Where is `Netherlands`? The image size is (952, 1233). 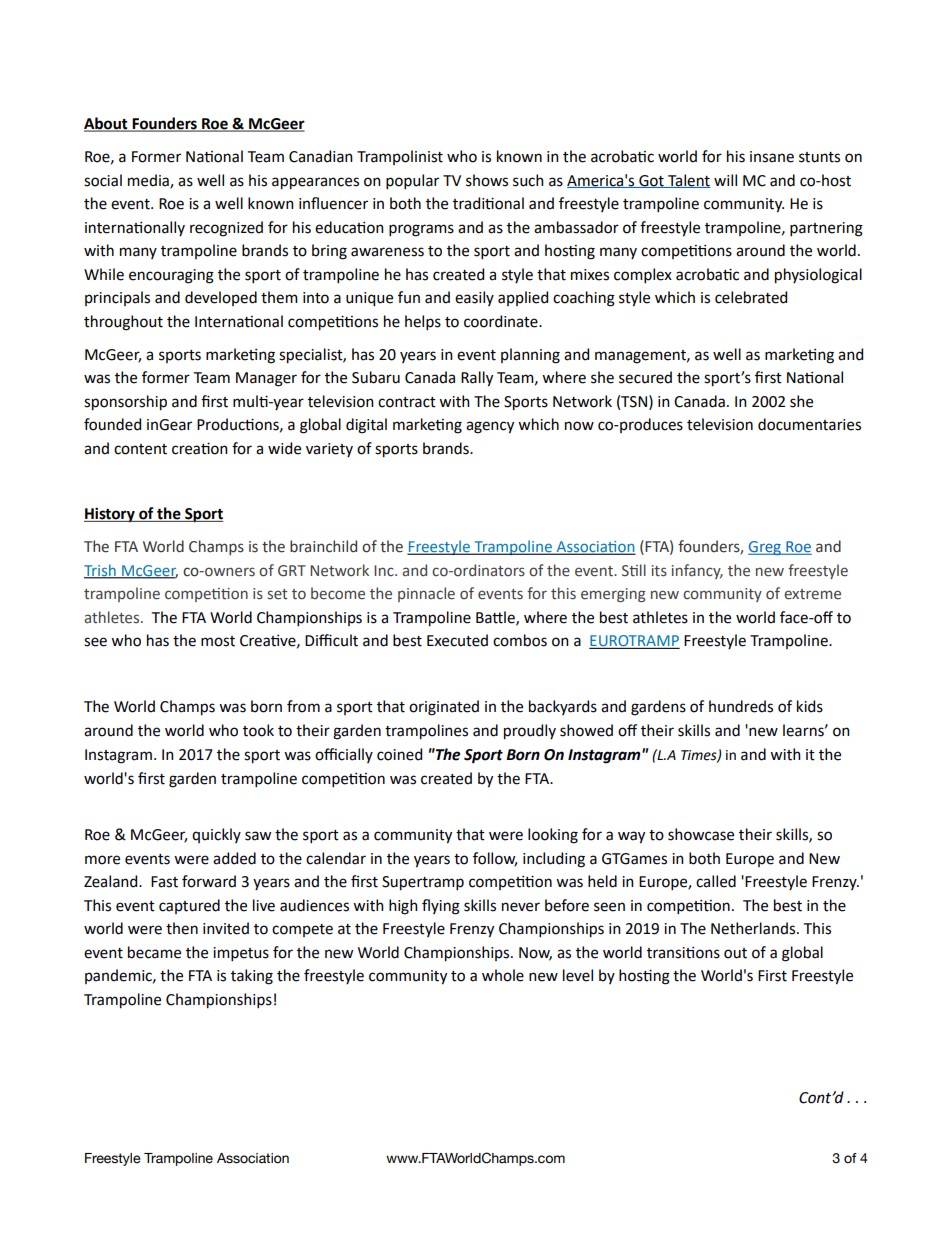 Netherlands is located at coordinates (754, 928).
